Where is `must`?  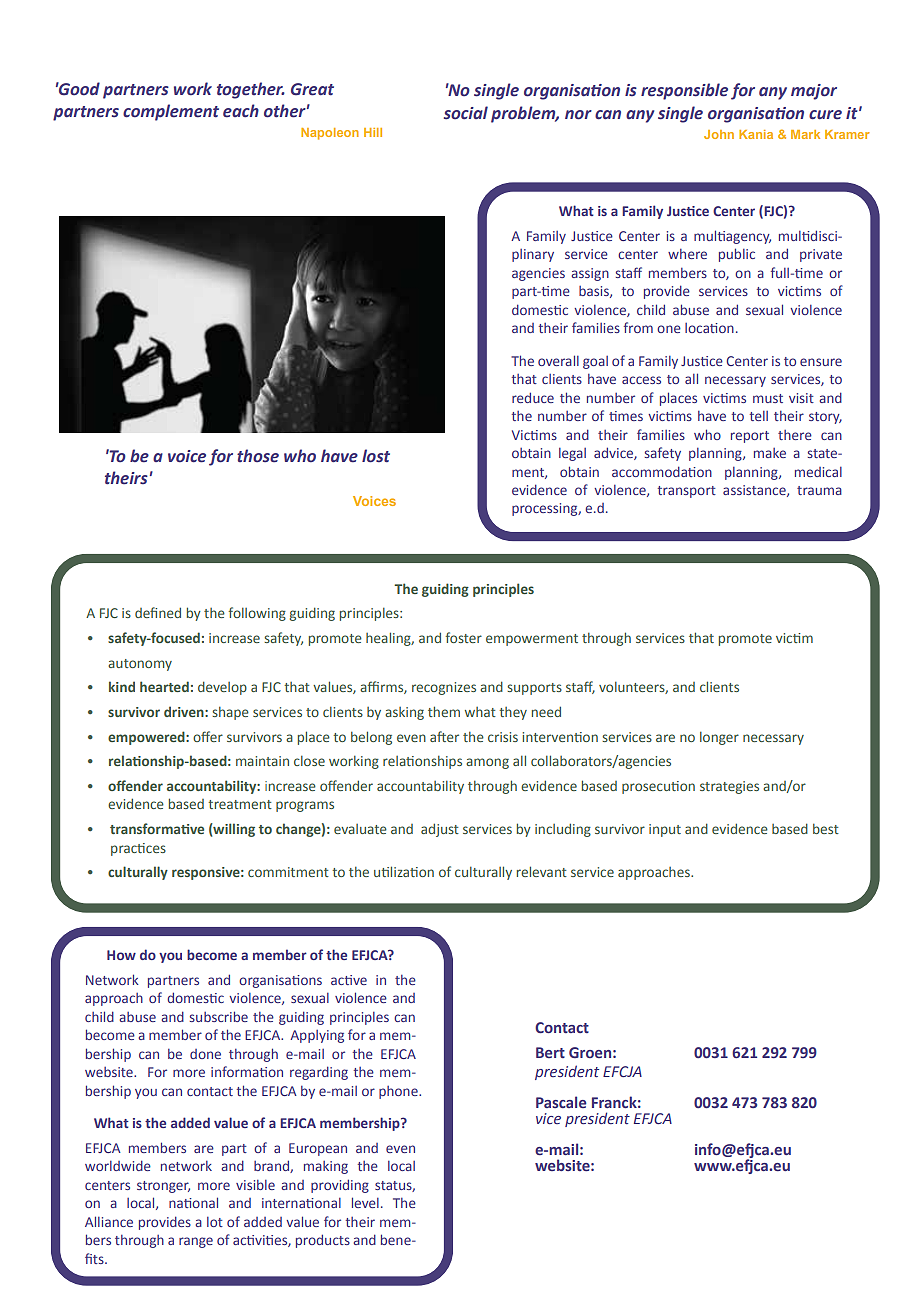
must is located at coordinates (768, 398).
